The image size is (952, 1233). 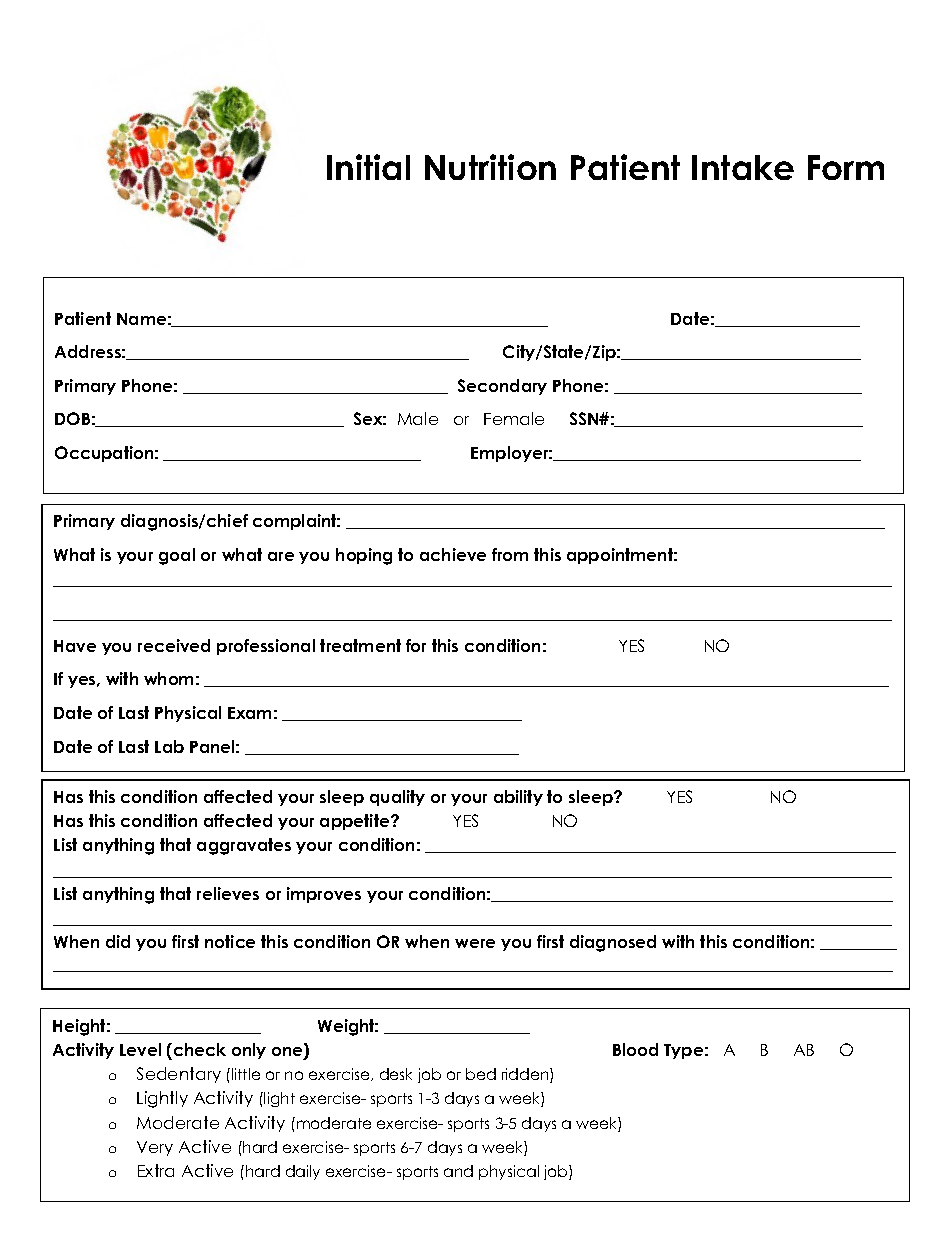 What do you see at coordinates (490, 167) in the screenshot?
I see `Nutrition` at bounding box center [490, 167].
